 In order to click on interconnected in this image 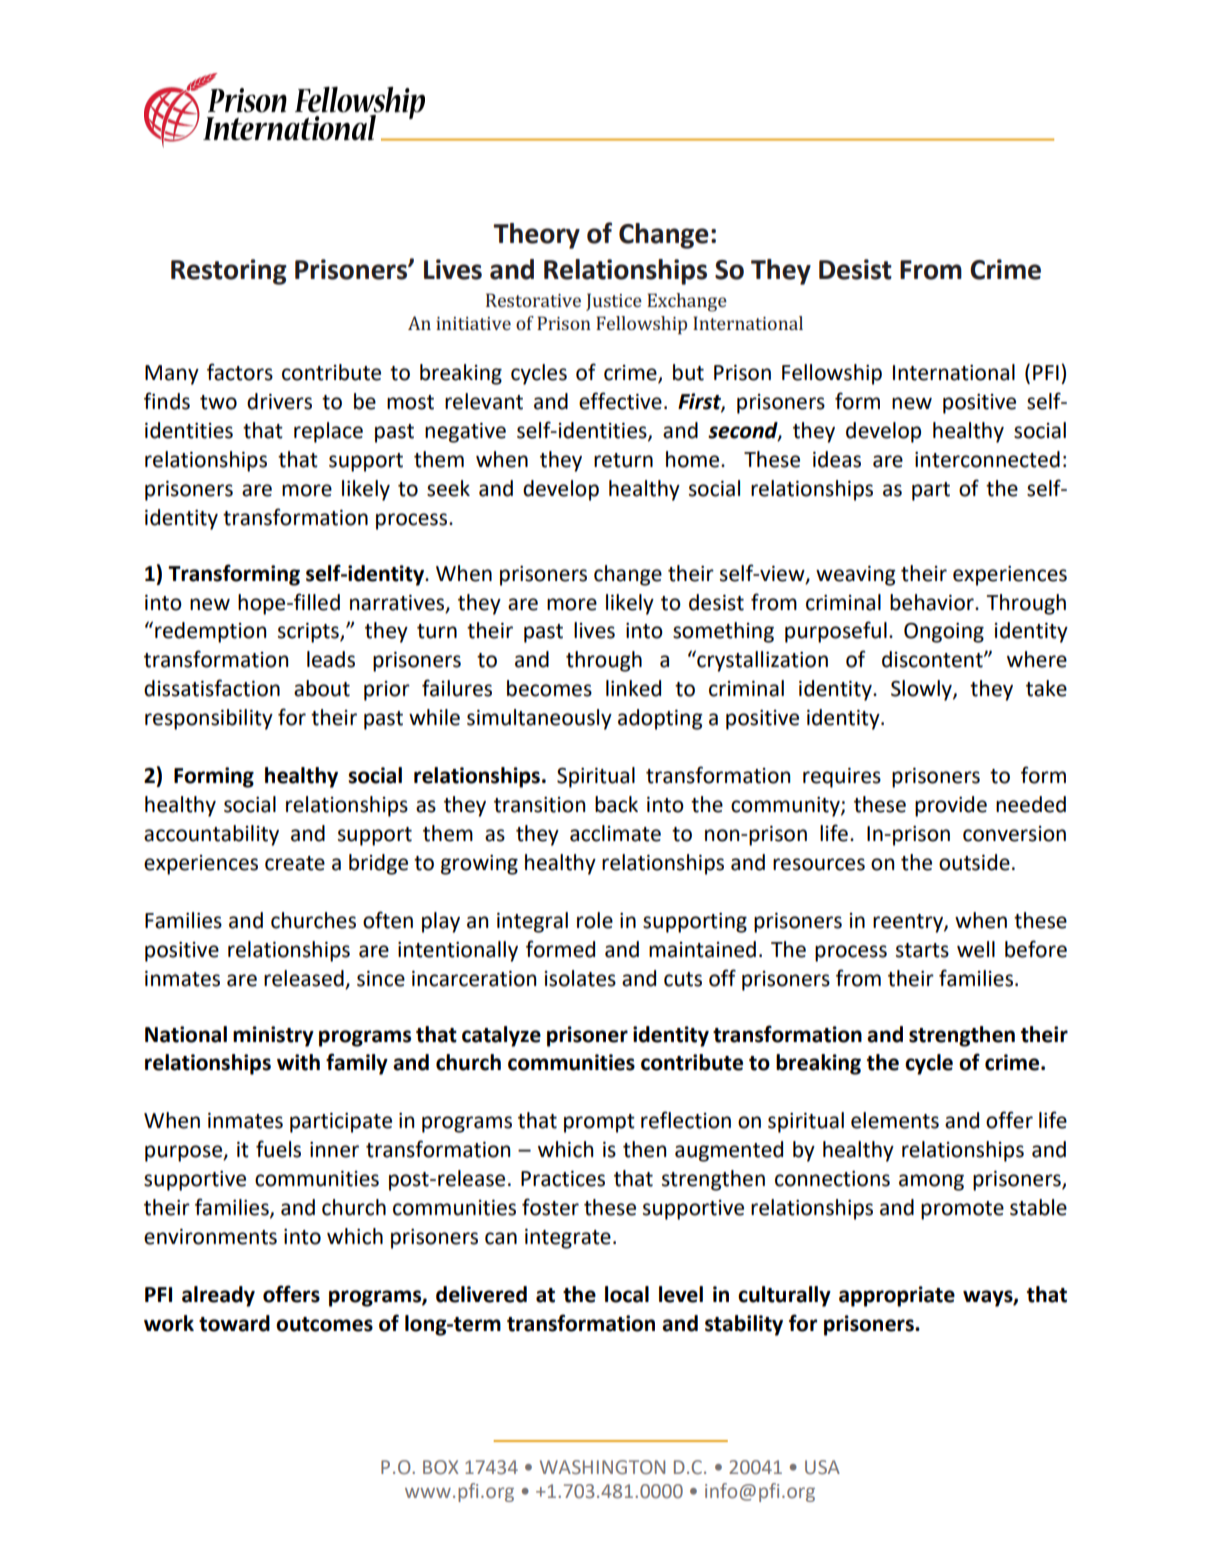, I will do `click(987, 459)`.
